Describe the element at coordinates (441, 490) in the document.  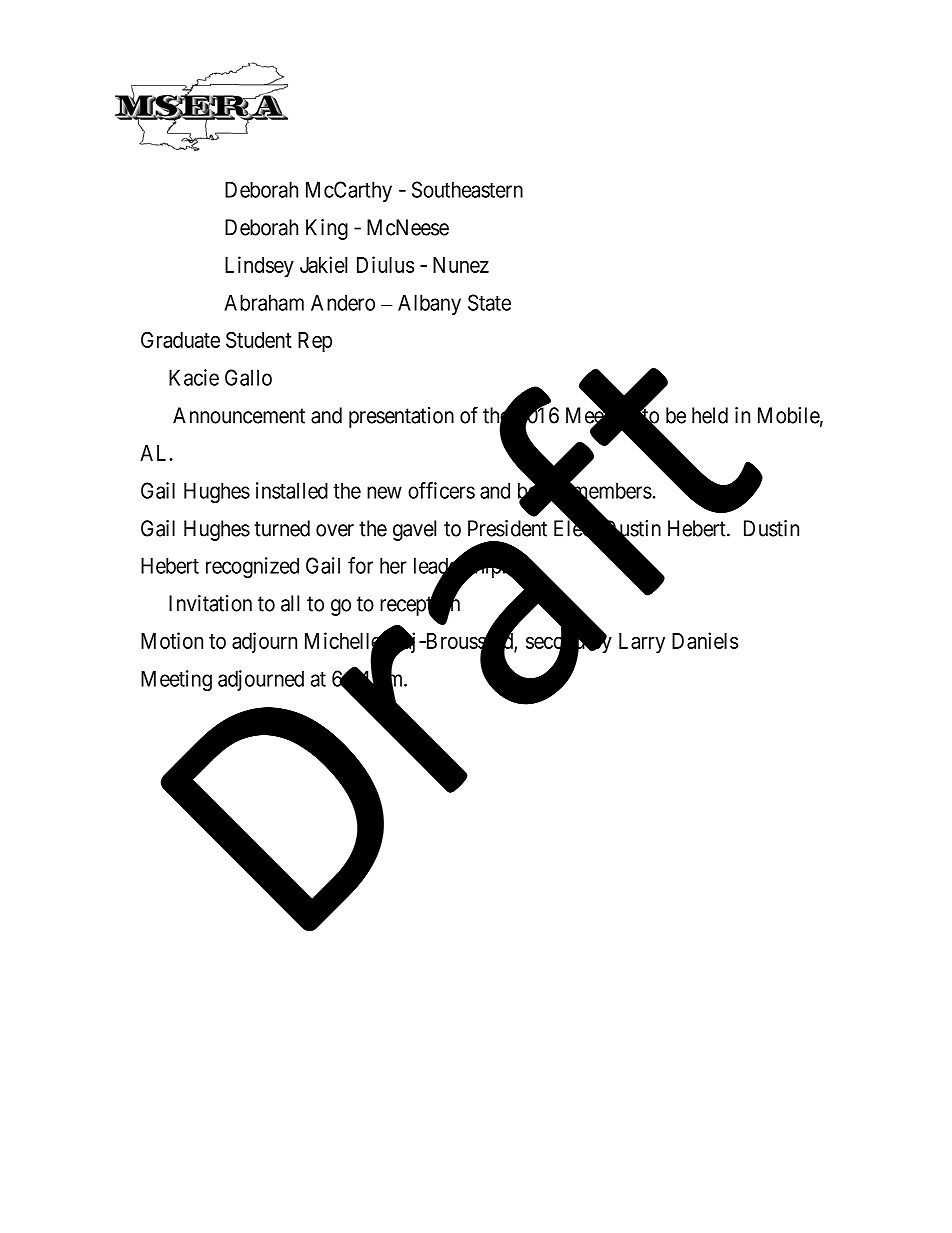
I see `officers` at that location.
